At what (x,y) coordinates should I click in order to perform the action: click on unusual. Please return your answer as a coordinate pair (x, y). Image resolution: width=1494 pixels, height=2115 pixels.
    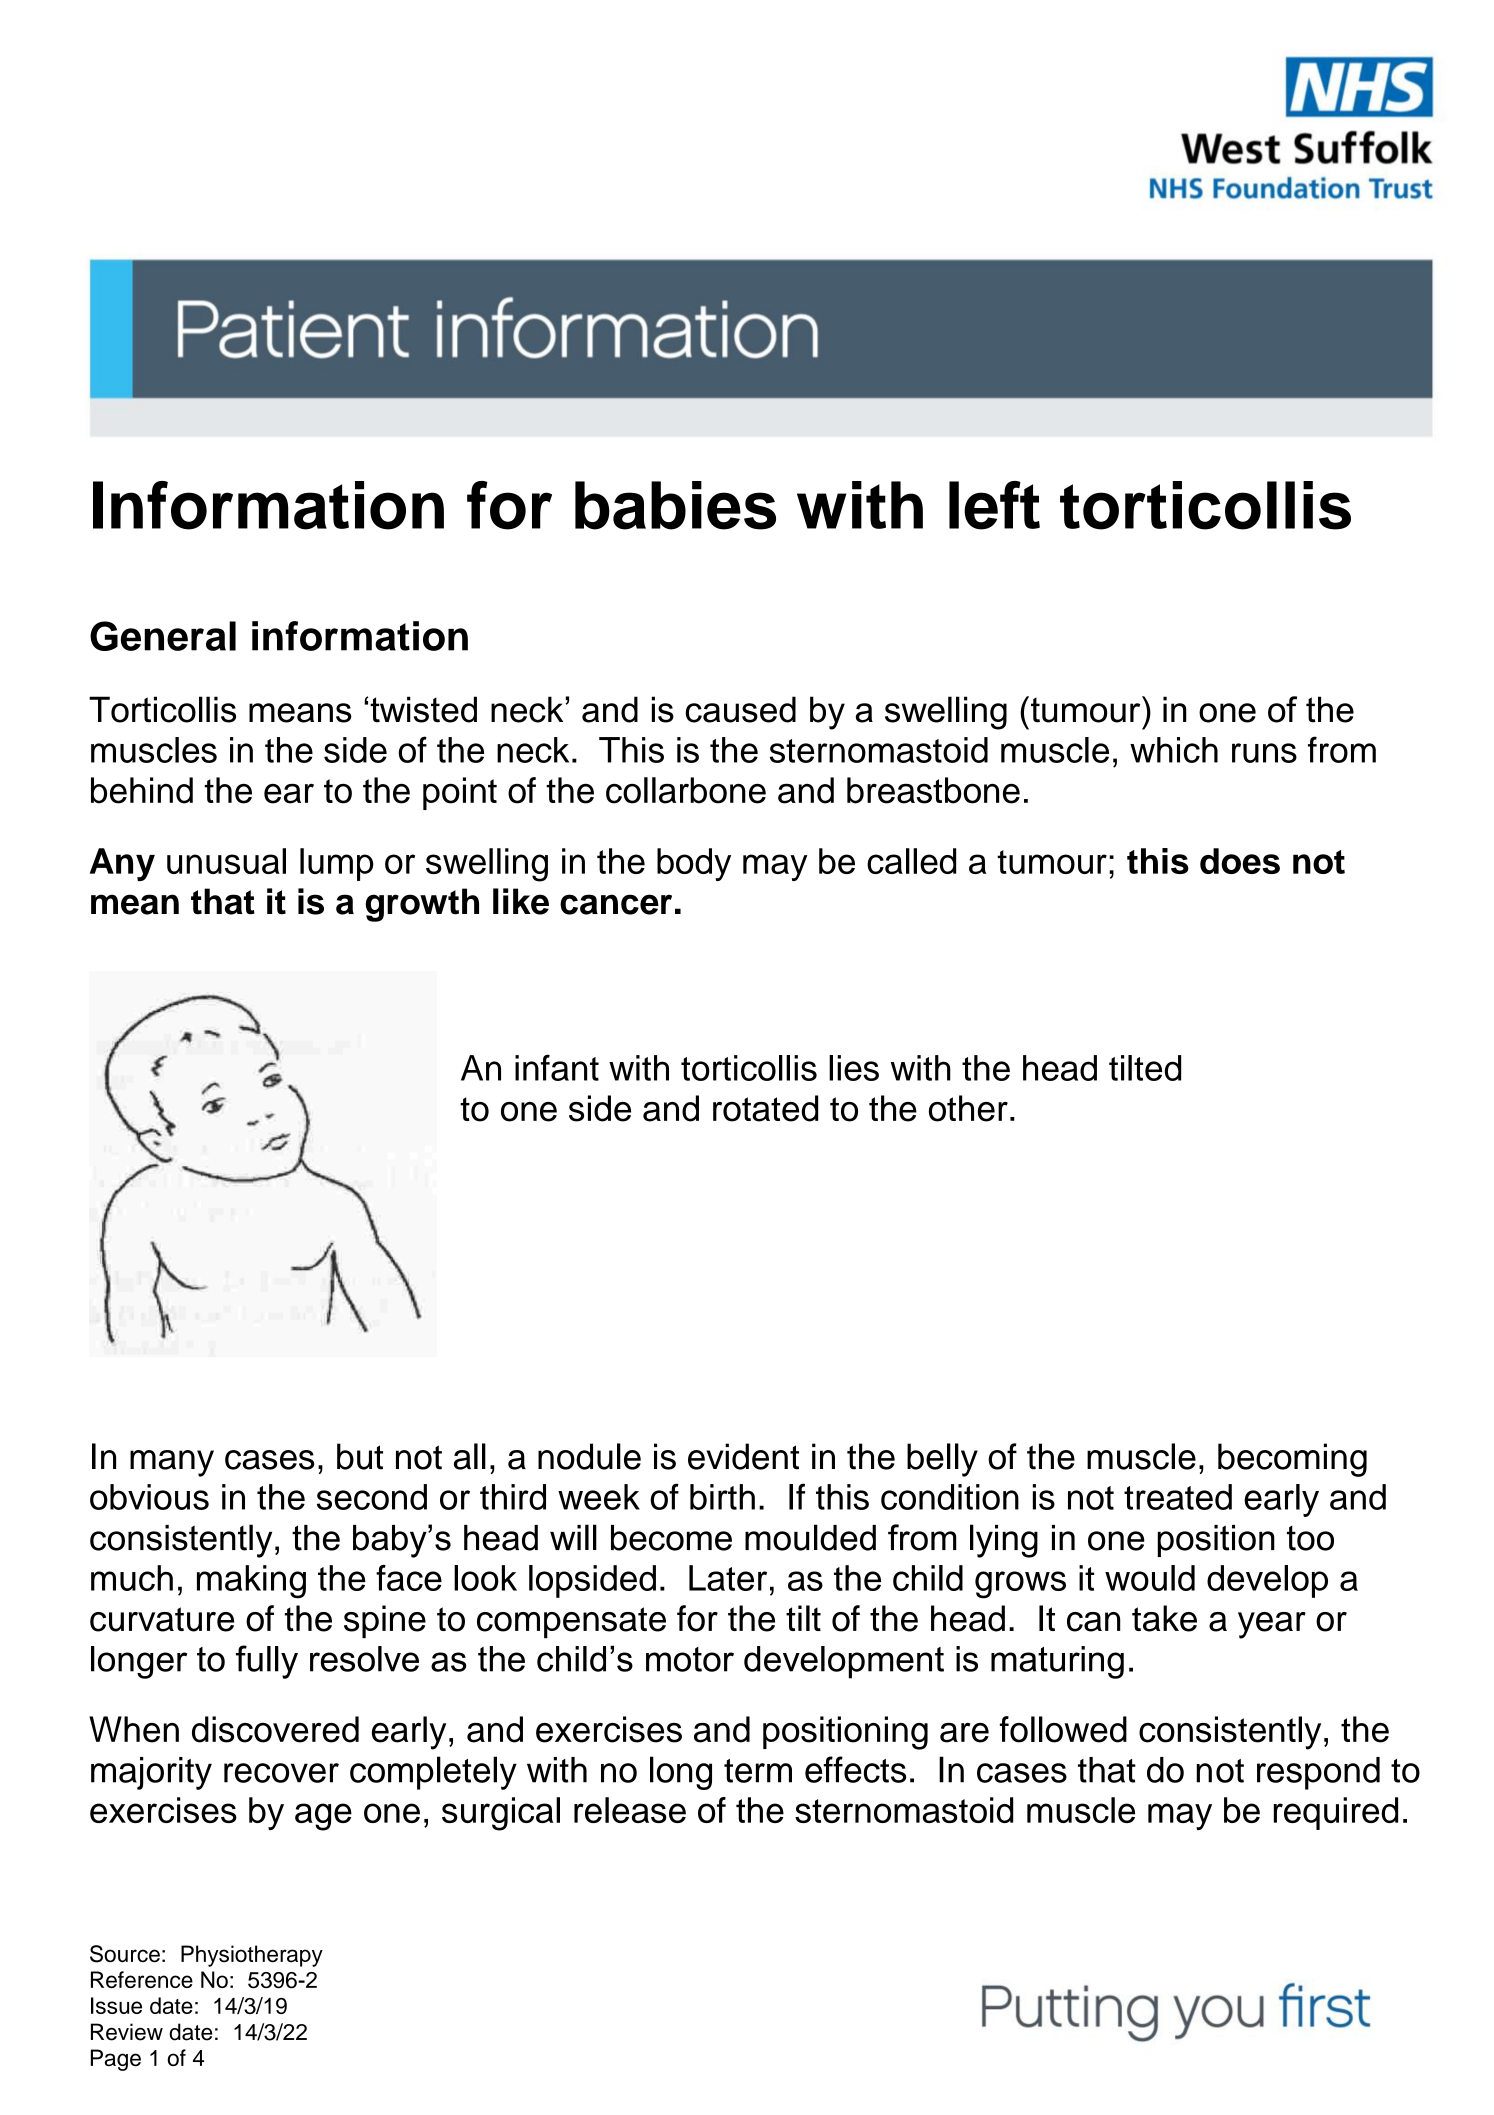
    Looking at the image, I should click on (226, 861).
